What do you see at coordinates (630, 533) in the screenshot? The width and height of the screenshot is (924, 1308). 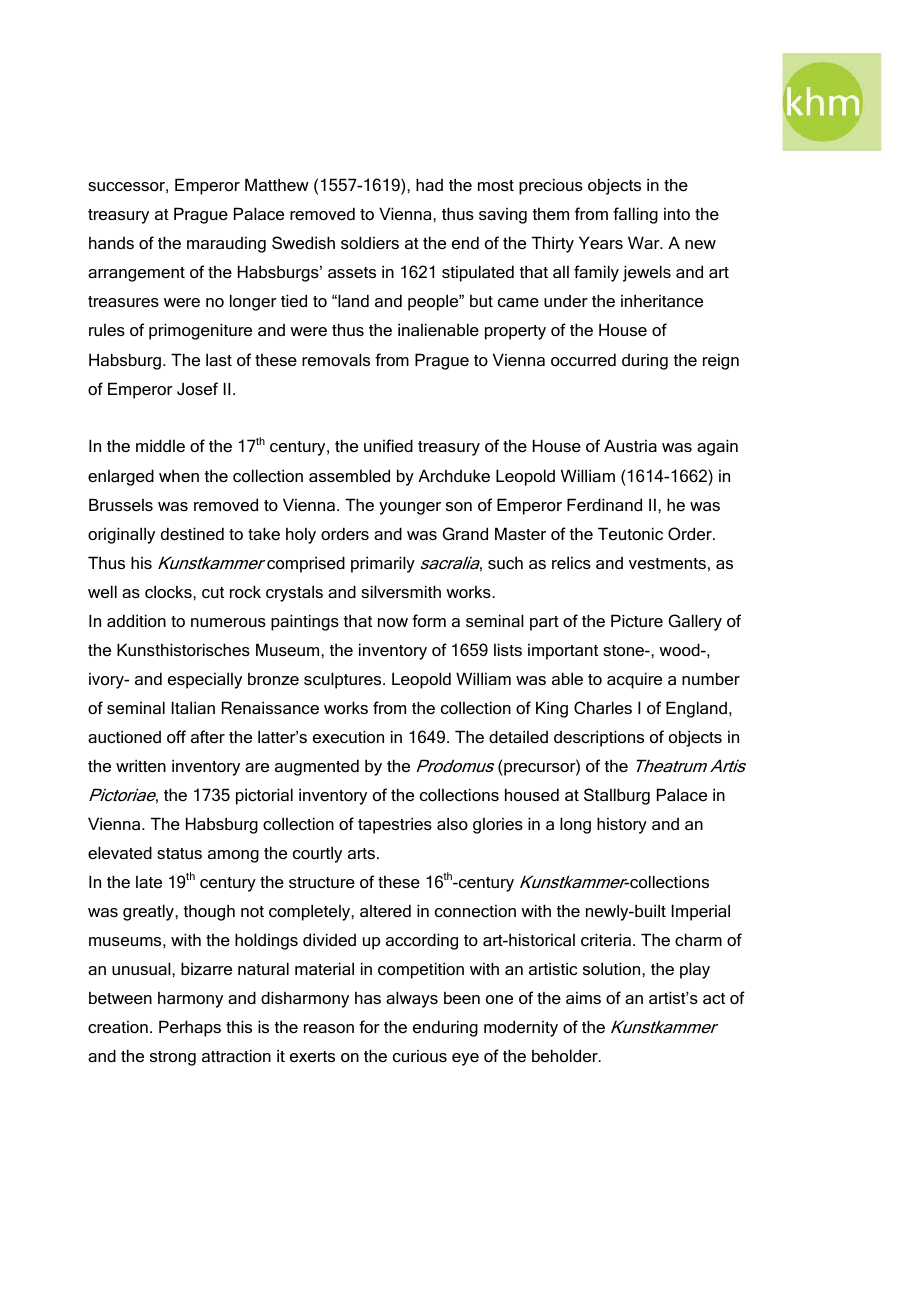 I see `Teutonic` at bounding box center [630, 533].
